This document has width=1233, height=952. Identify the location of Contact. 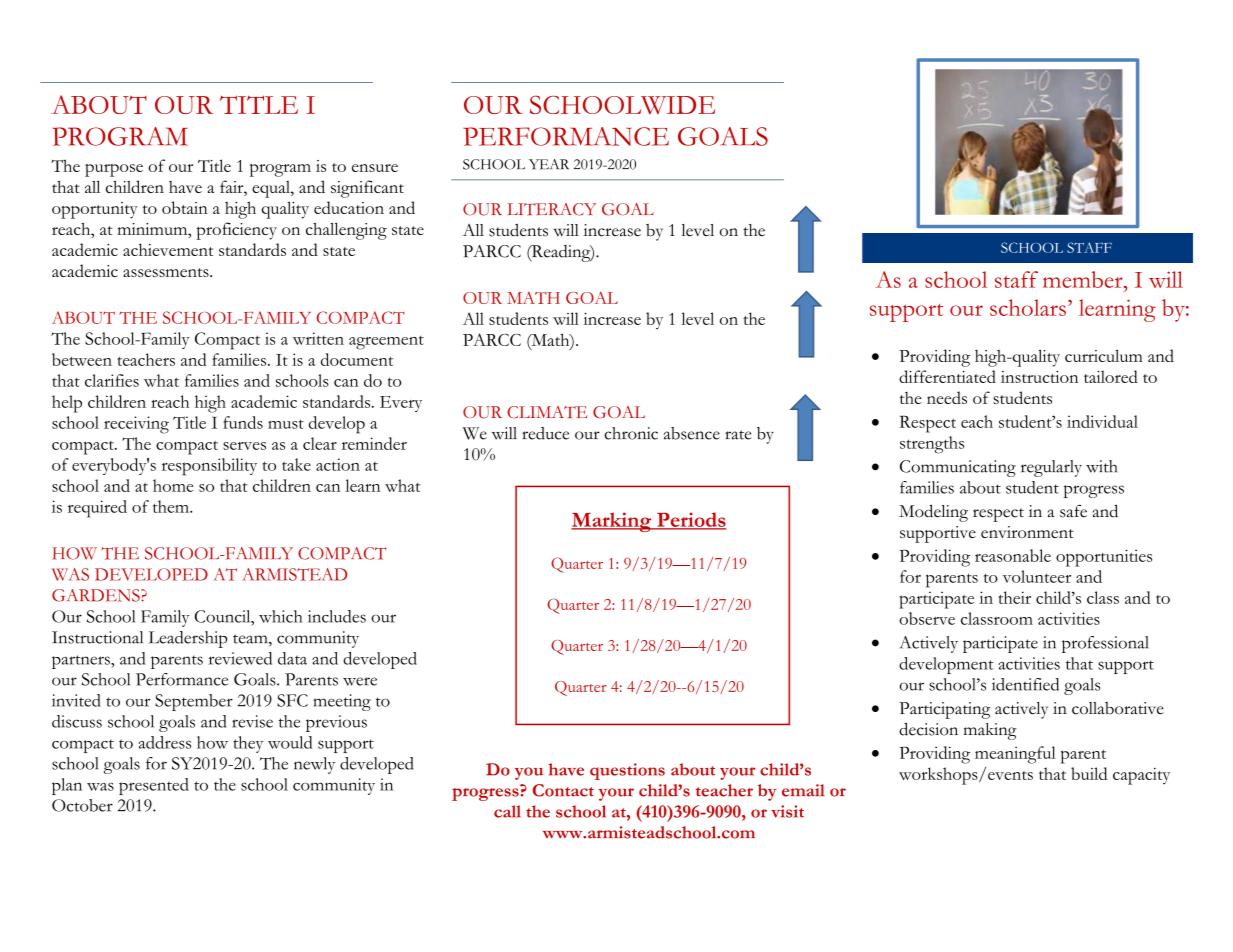
(563, 790).
